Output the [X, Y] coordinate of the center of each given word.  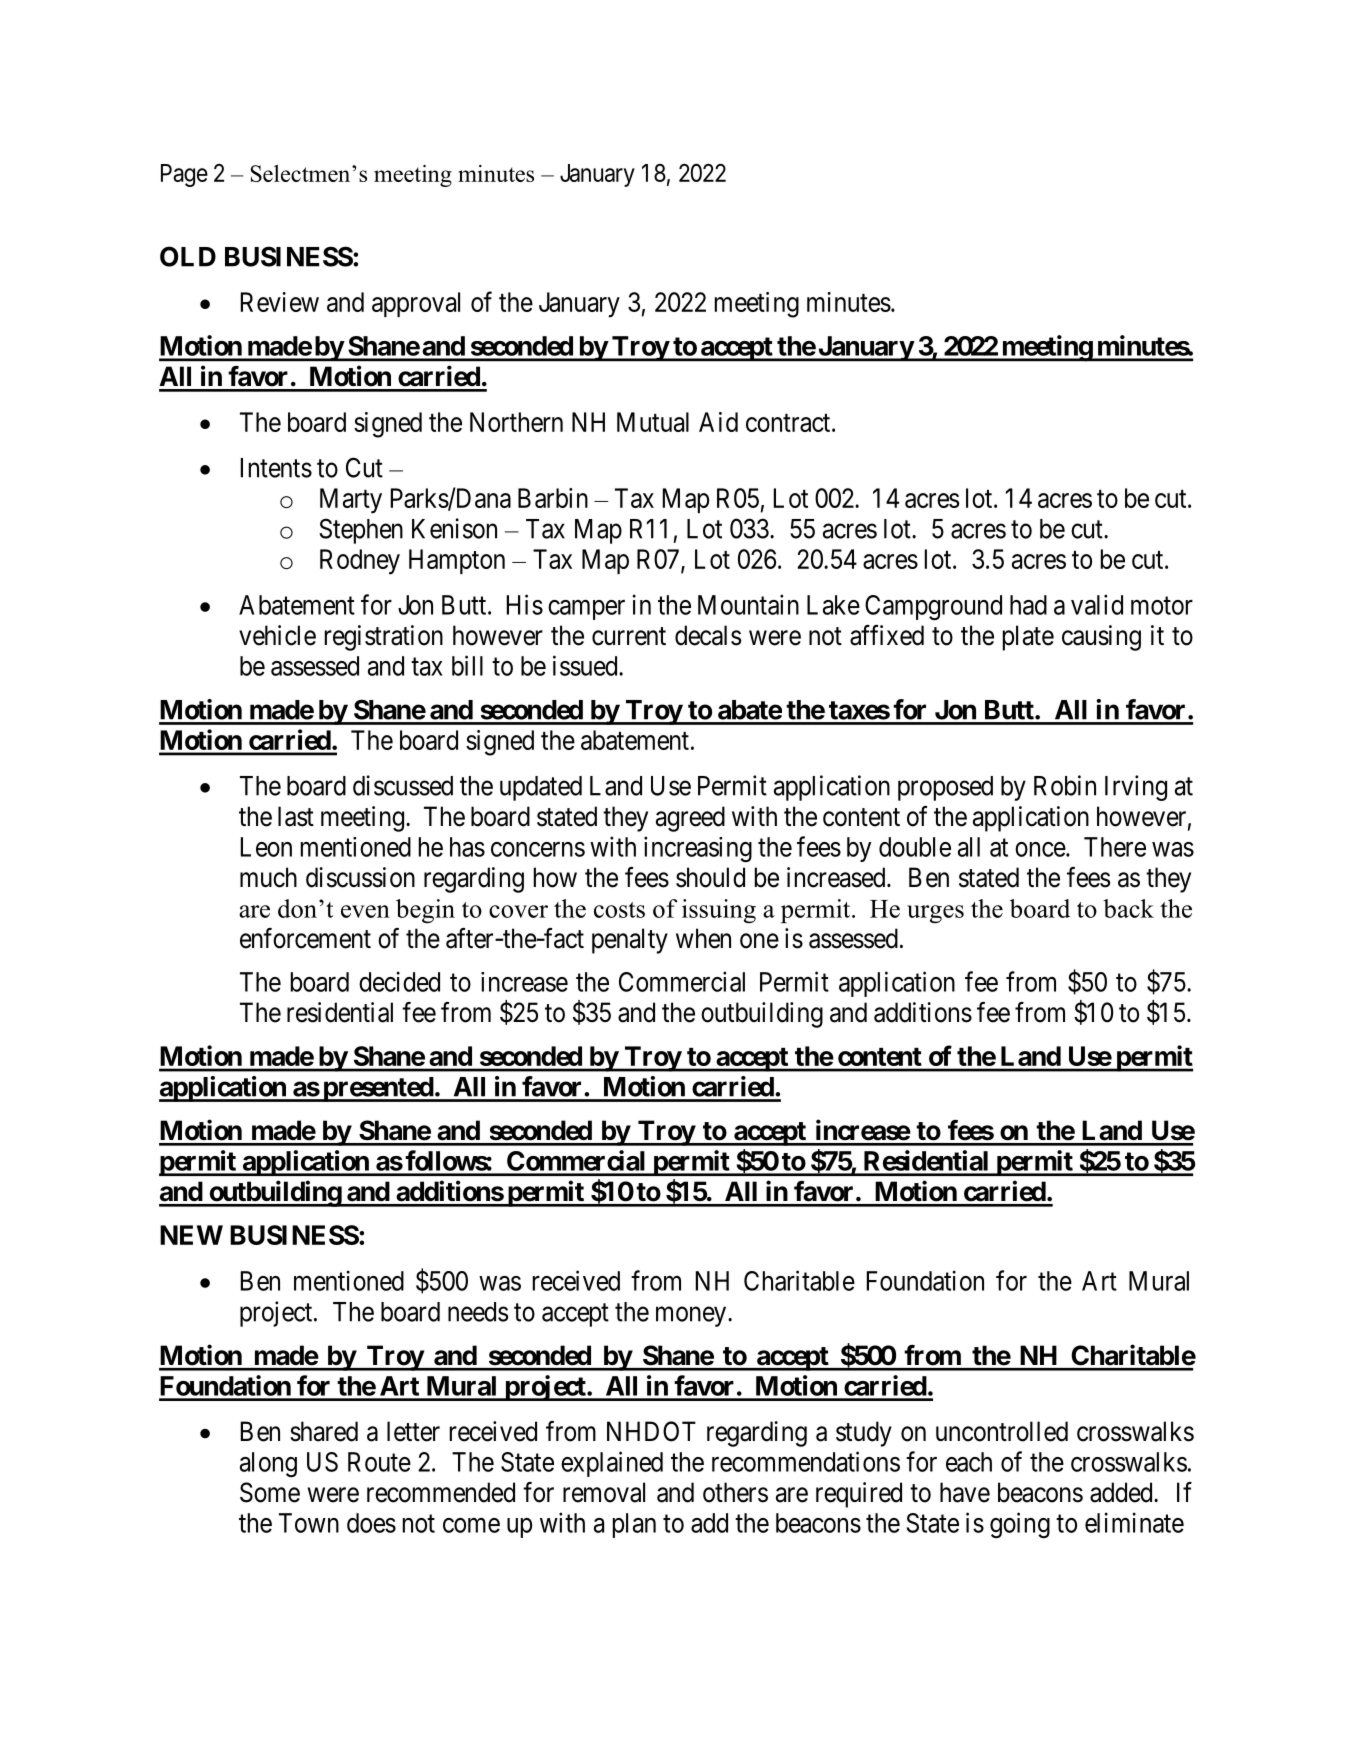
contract [789, 423]
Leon [266, 847]
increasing [698, 849]
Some [270, 1492]
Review [280, 302]
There [1115, 847]
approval [416, 304]
